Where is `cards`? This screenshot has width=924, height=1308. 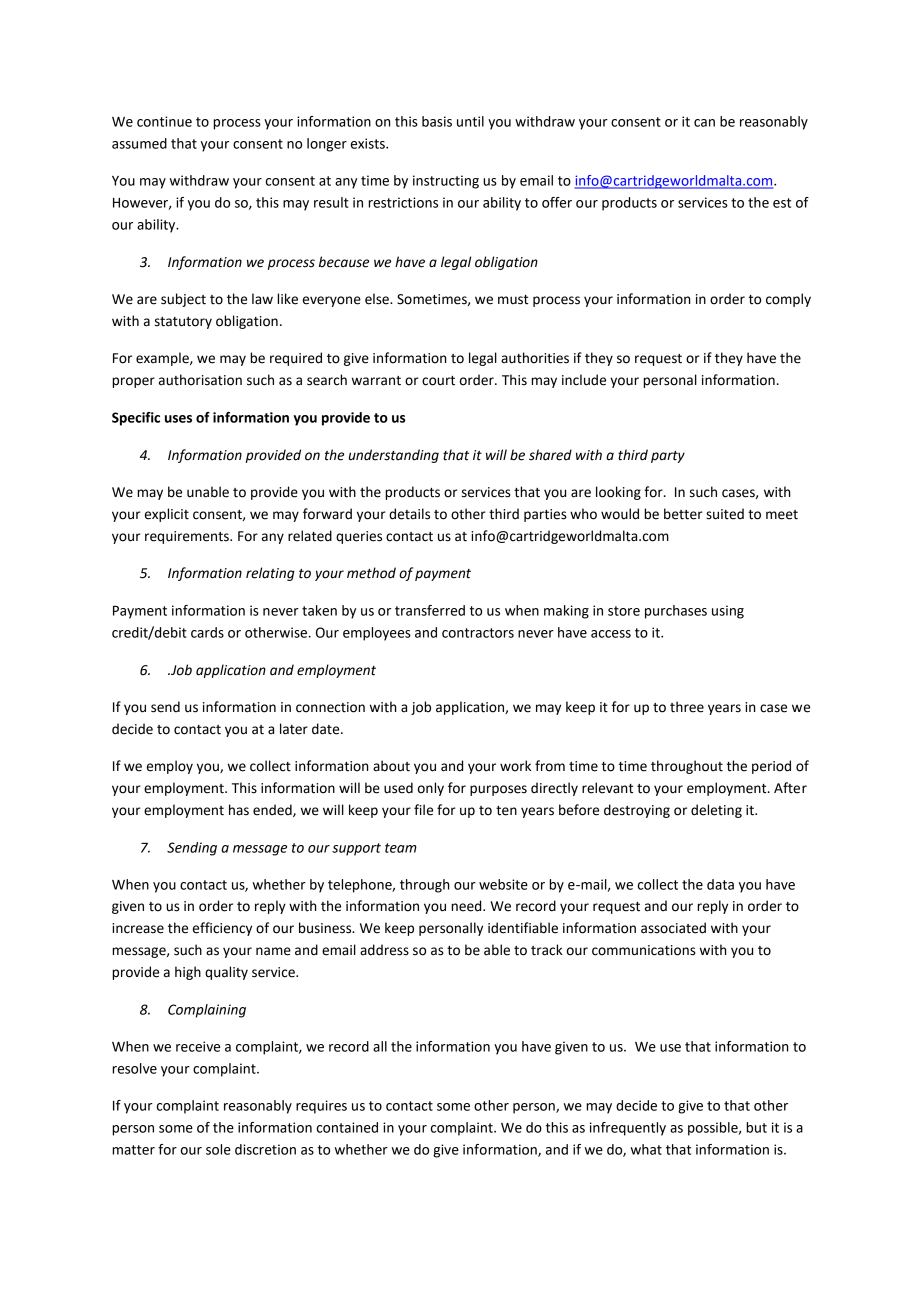 cards is located at coordinates (207, 632).
